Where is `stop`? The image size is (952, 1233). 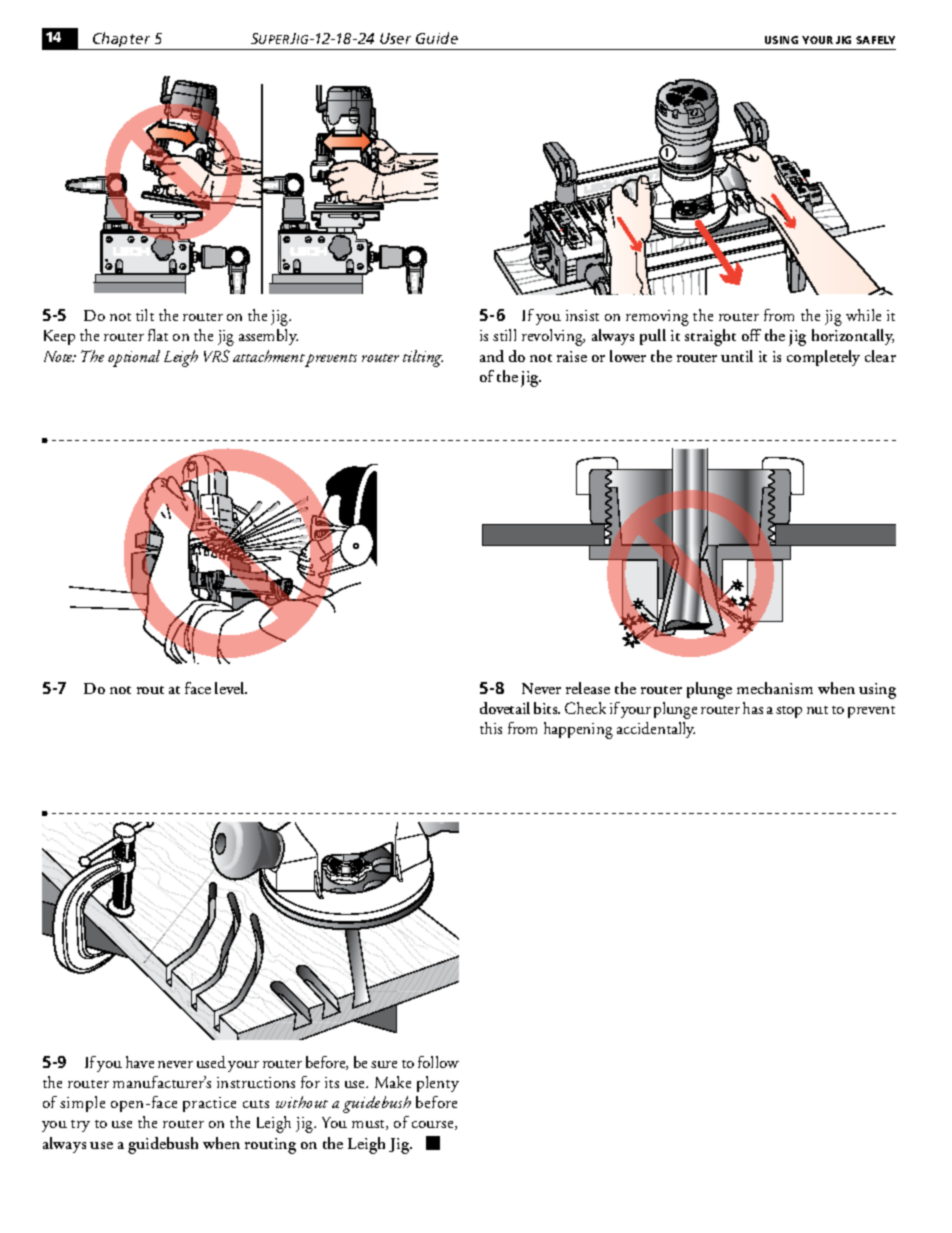
stop is located at coordinates (789, 712).
